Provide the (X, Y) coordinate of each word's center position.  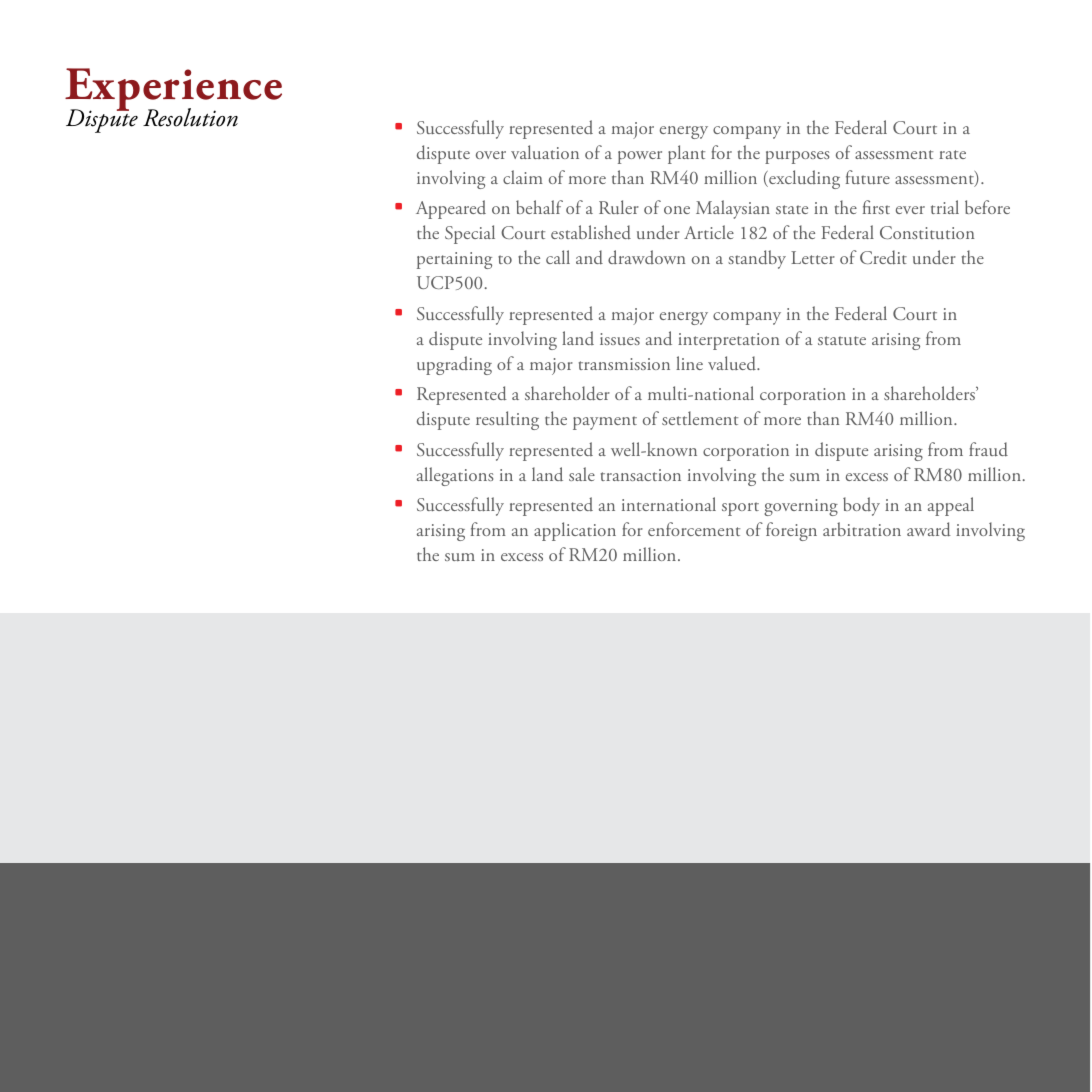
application (575, 531)
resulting (507, 420)
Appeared (451, 209)
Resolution (190, 117)
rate (952, 154)
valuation (545, 152)
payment (605, 423)
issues (620, 339)
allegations (455, 476)
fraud (988, 449)
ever (910, 210)
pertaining (454, 260)
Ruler (619, 207)
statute (842, 340)
